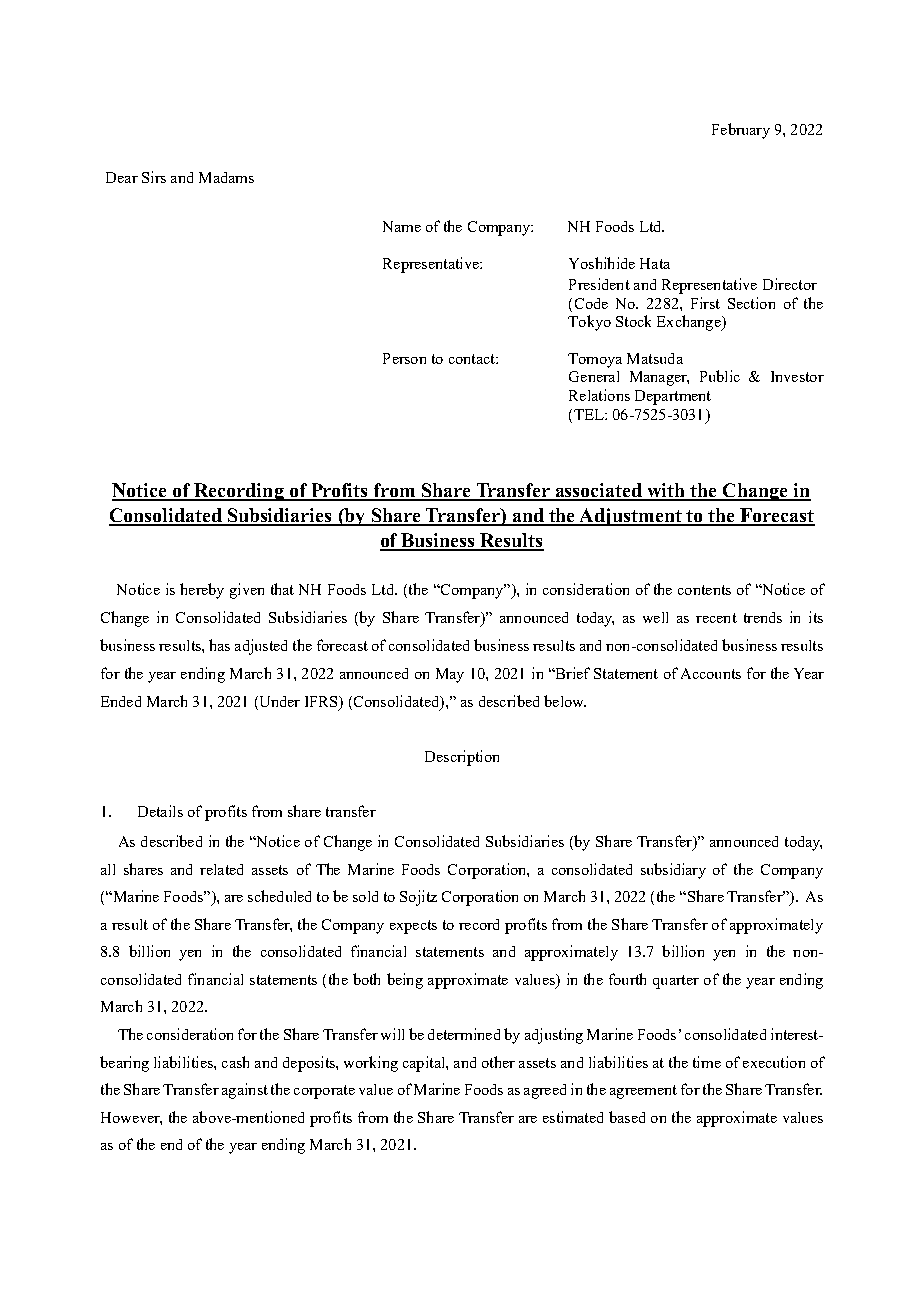  What do you see at coordinates (160, 811) in the document?
I see `Details` at bounding box center [160, 811].
